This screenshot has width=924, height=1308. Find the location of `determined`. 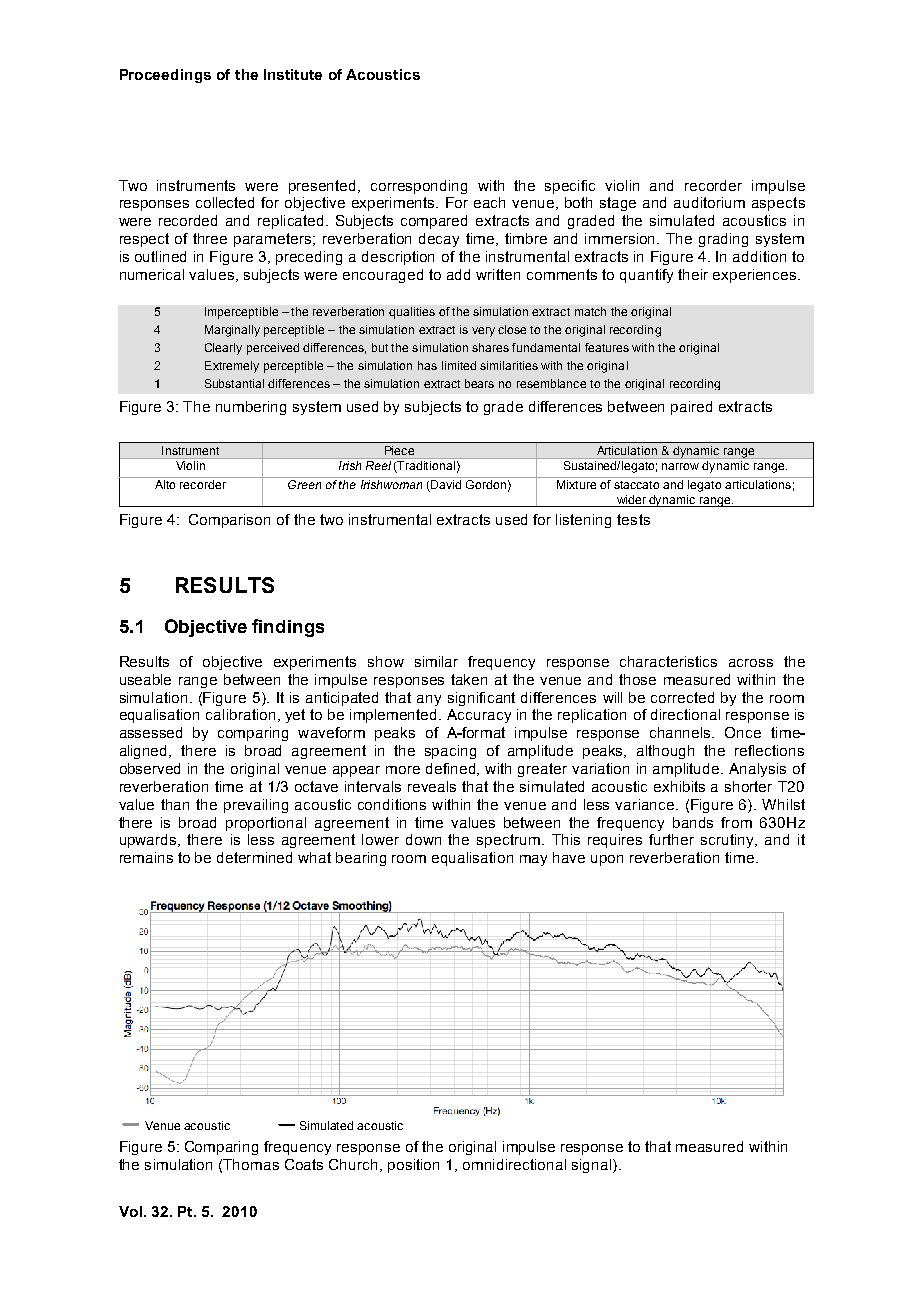

determined is located at coordinates (254, 857).
